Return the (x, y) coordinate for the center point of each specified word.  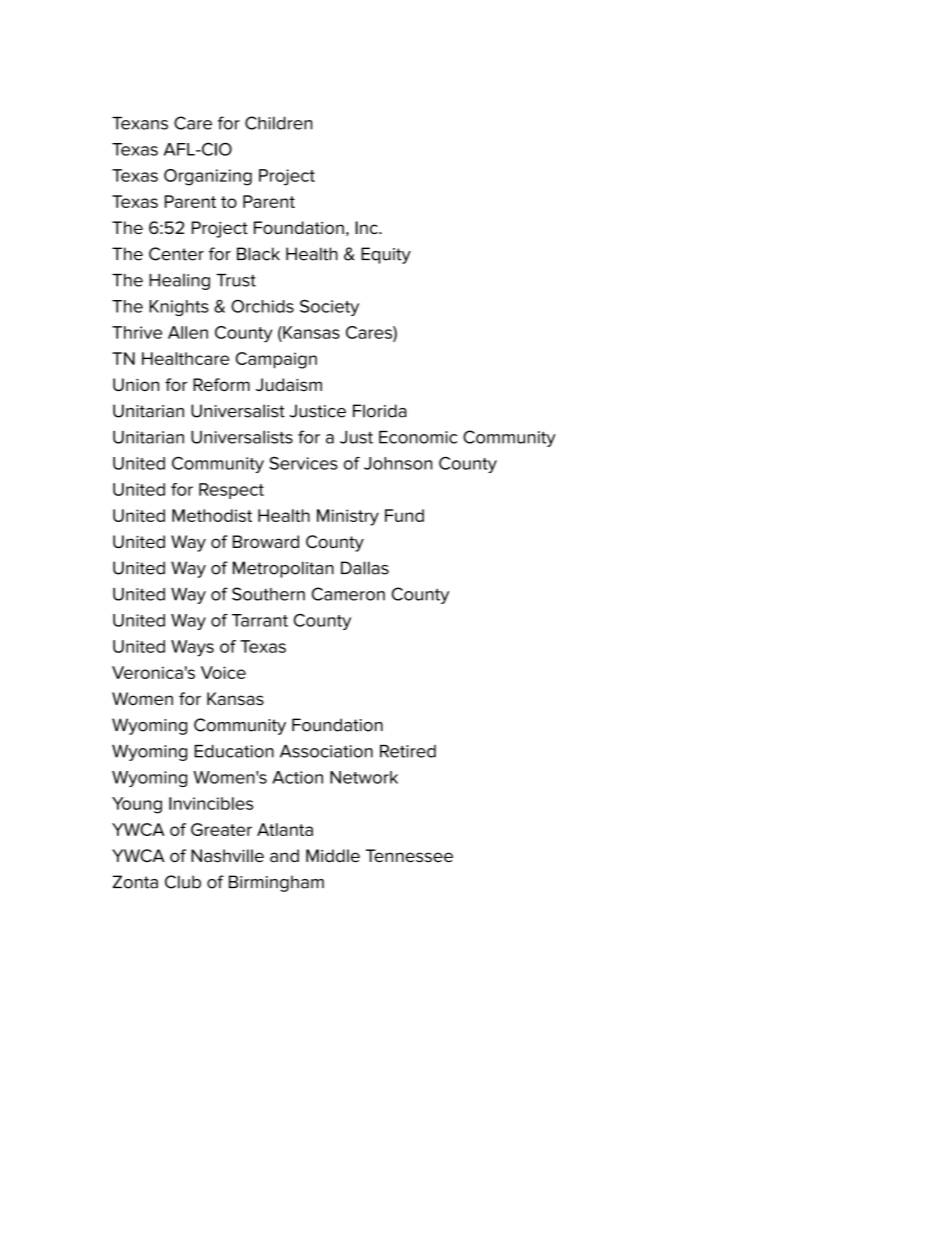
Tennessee (409, 855)
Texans (140, 123)
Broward (266, 541)
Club (183, 882)
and (284, 855)
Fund (404, 515)
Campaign (276, 360)
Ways (192, 648)
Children (278, 123)
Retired (408, 751)
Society (329, 307)
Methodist (212, 515)
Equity (386, 255)
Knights (179, 308)
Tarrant (260, 620)
